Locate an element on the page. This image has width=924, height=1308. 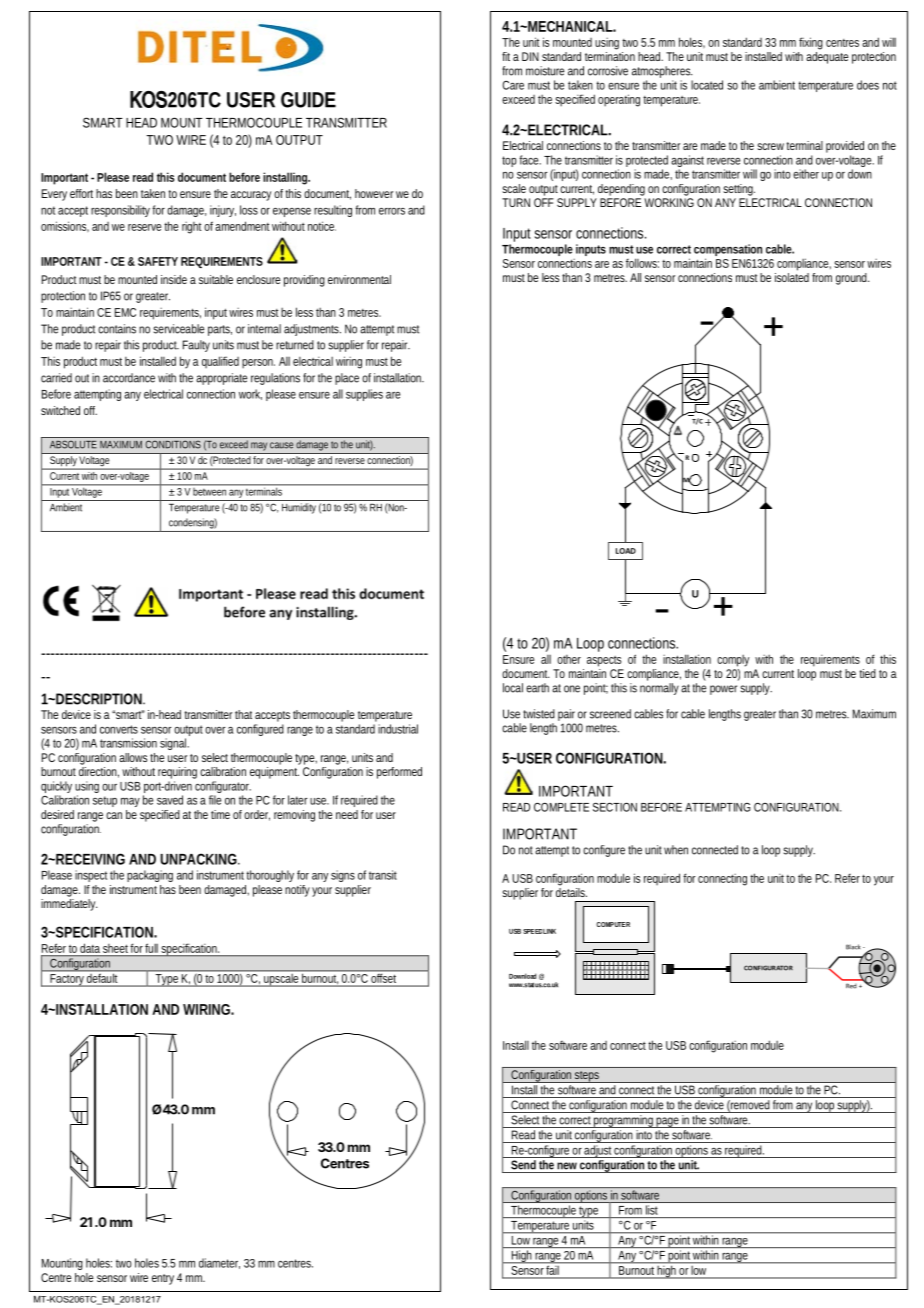
fixing is located at coordinates (811, 43).
